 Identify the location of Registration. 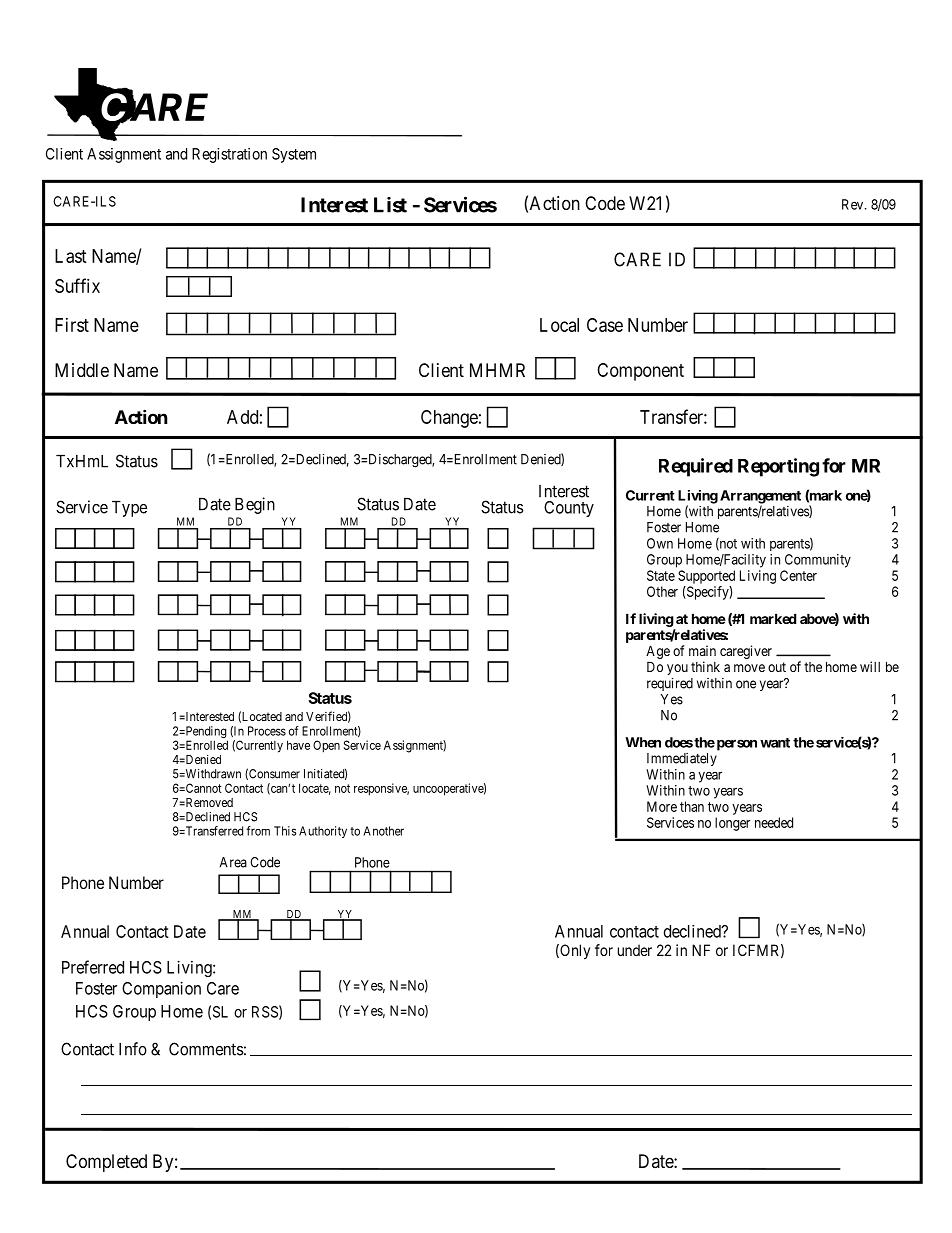
(229, 155).
